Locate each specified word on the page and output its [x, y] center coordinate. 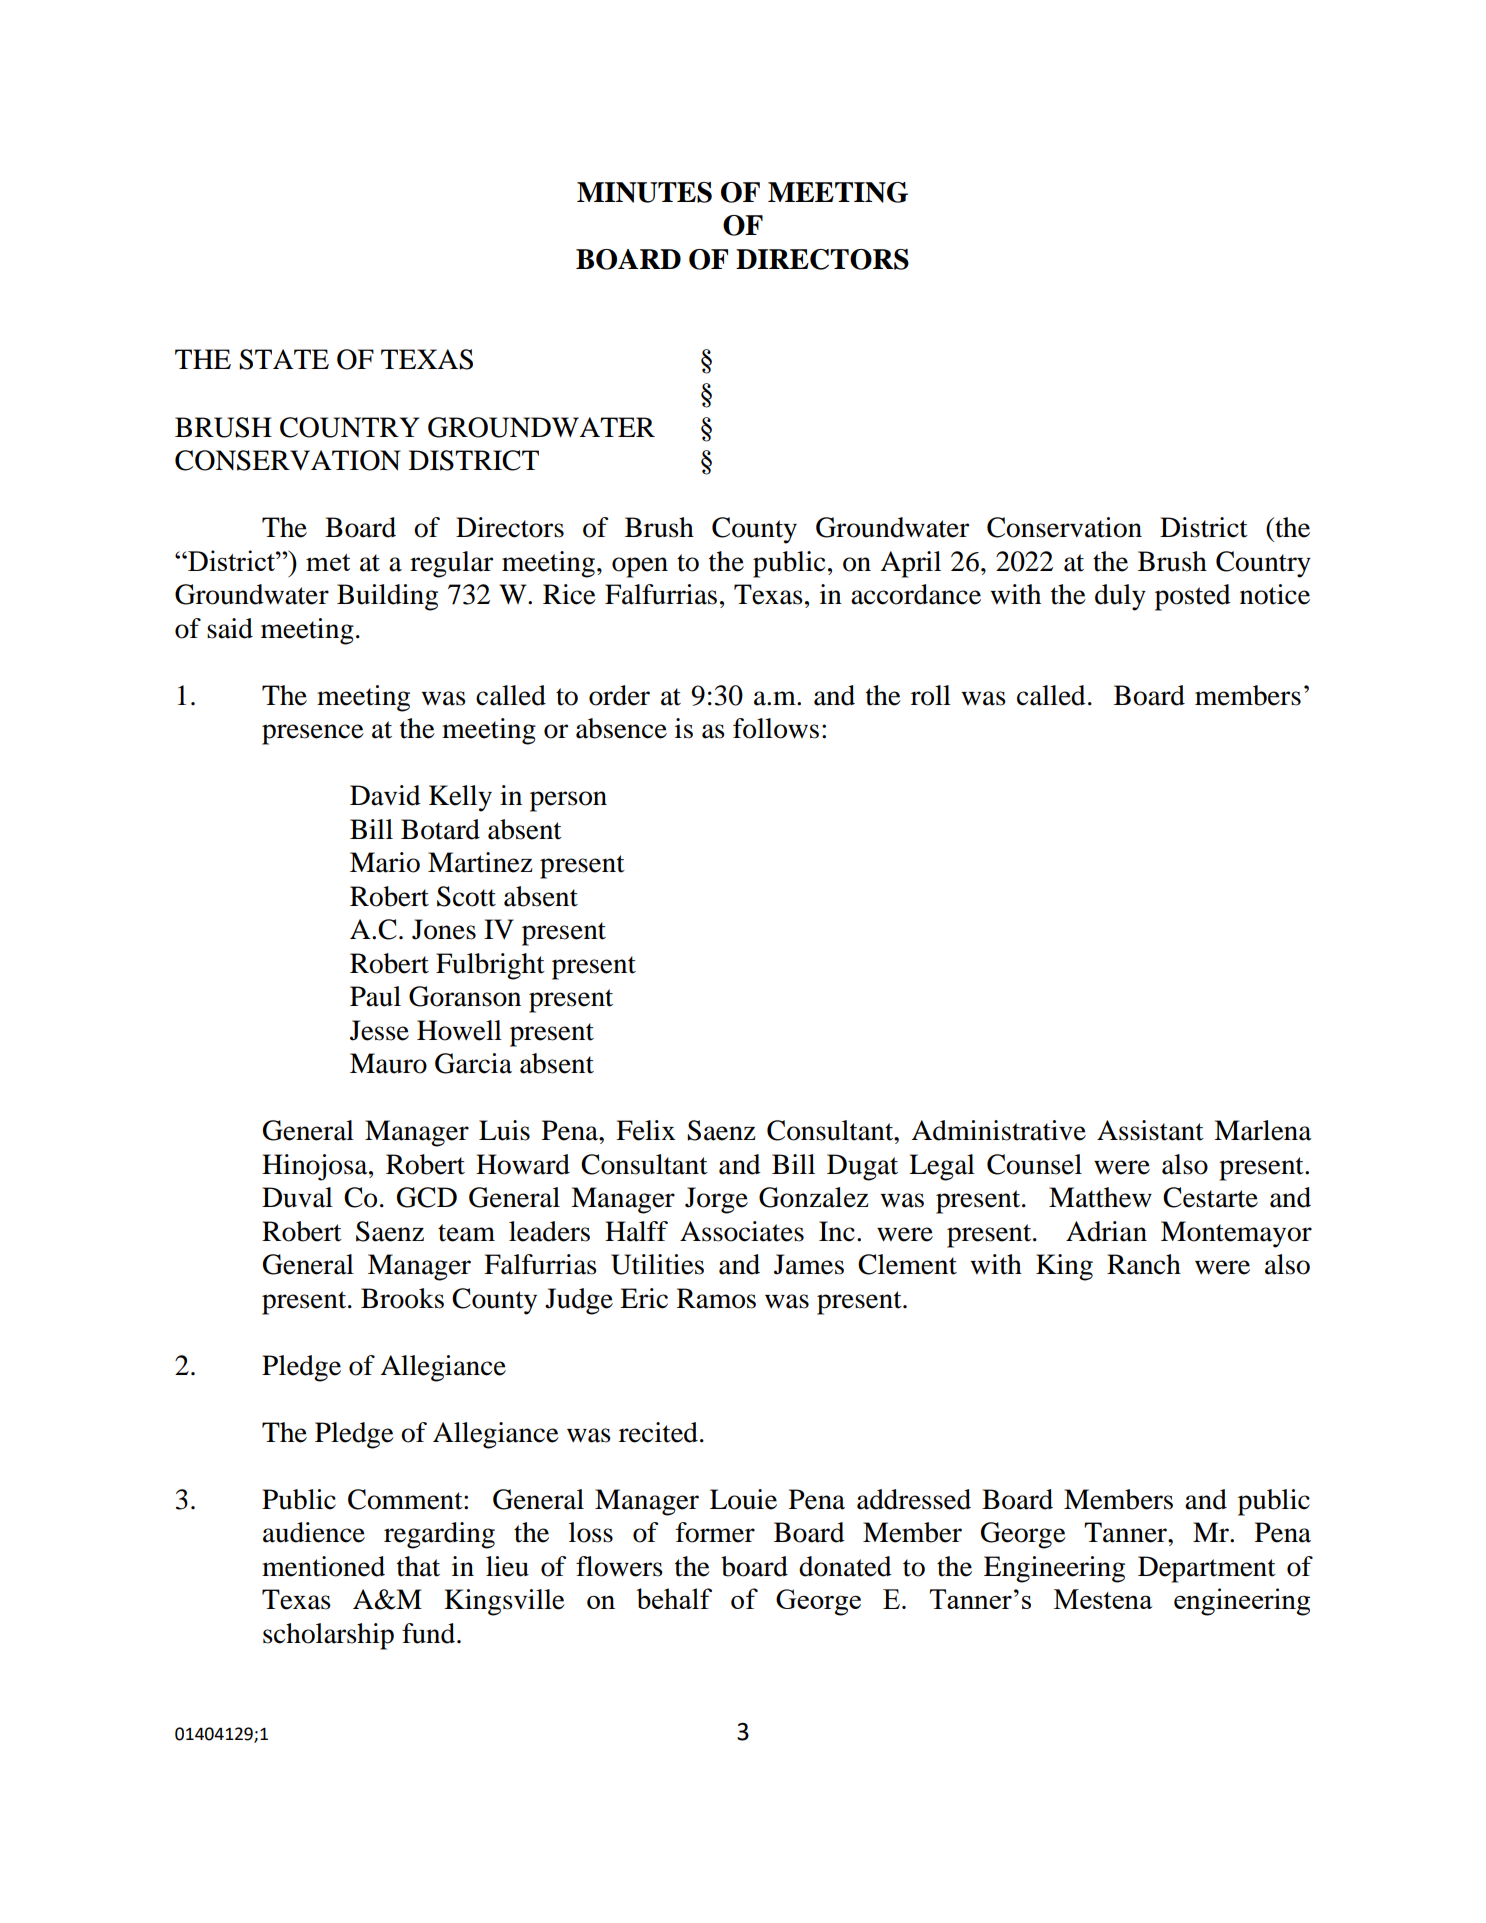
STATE [284, 359]
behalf [674, 1598]
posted [1193, 597]
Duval [297, 1197]
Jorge [716, 1200]
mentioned [323, 1566]
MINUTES [644, 192]
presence [313, 734]
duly [1120, 597]
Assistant [1150, 1130]
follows [776, 728]
